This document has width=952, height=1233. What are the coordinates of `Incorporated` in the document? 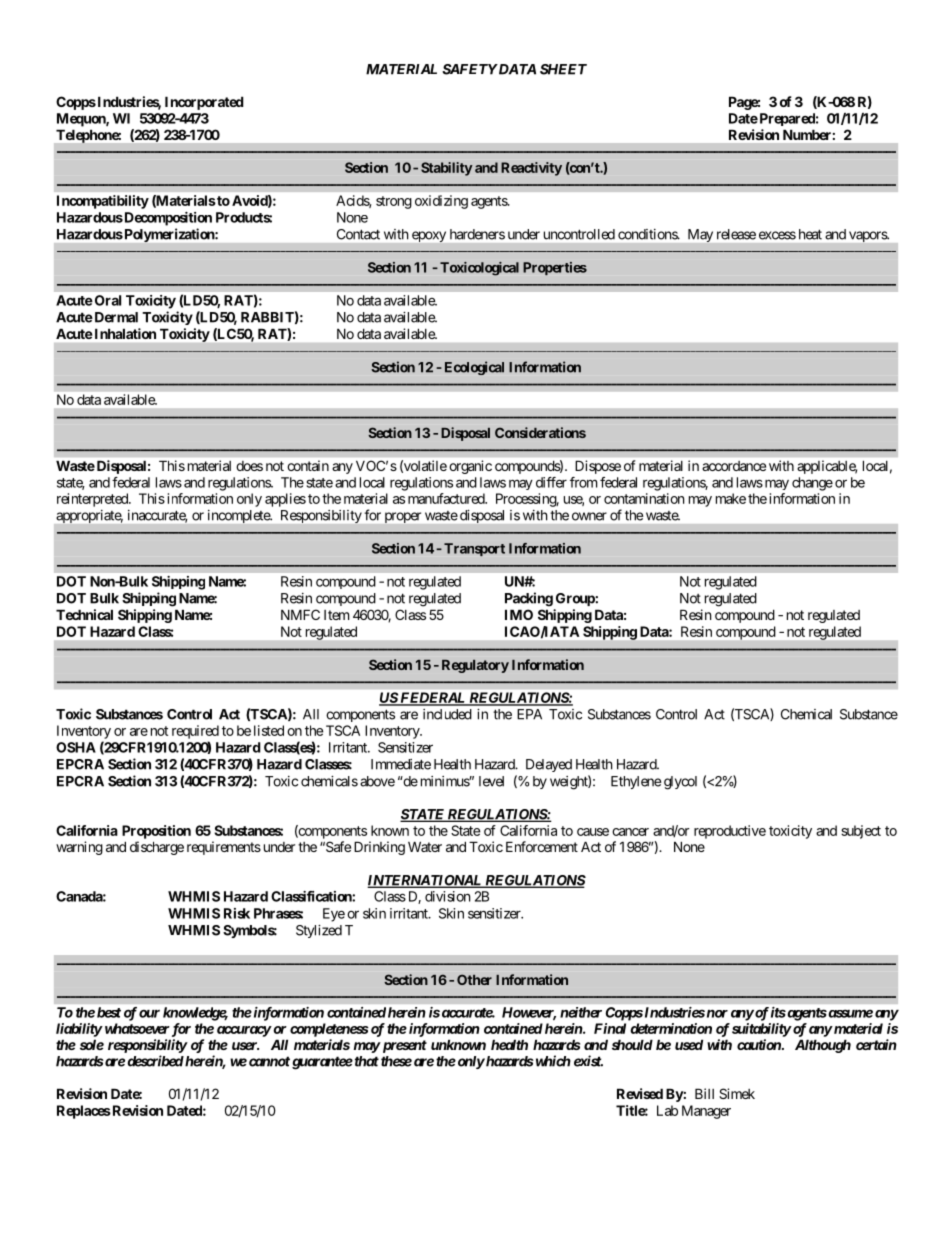 It's located at (204, 103).
